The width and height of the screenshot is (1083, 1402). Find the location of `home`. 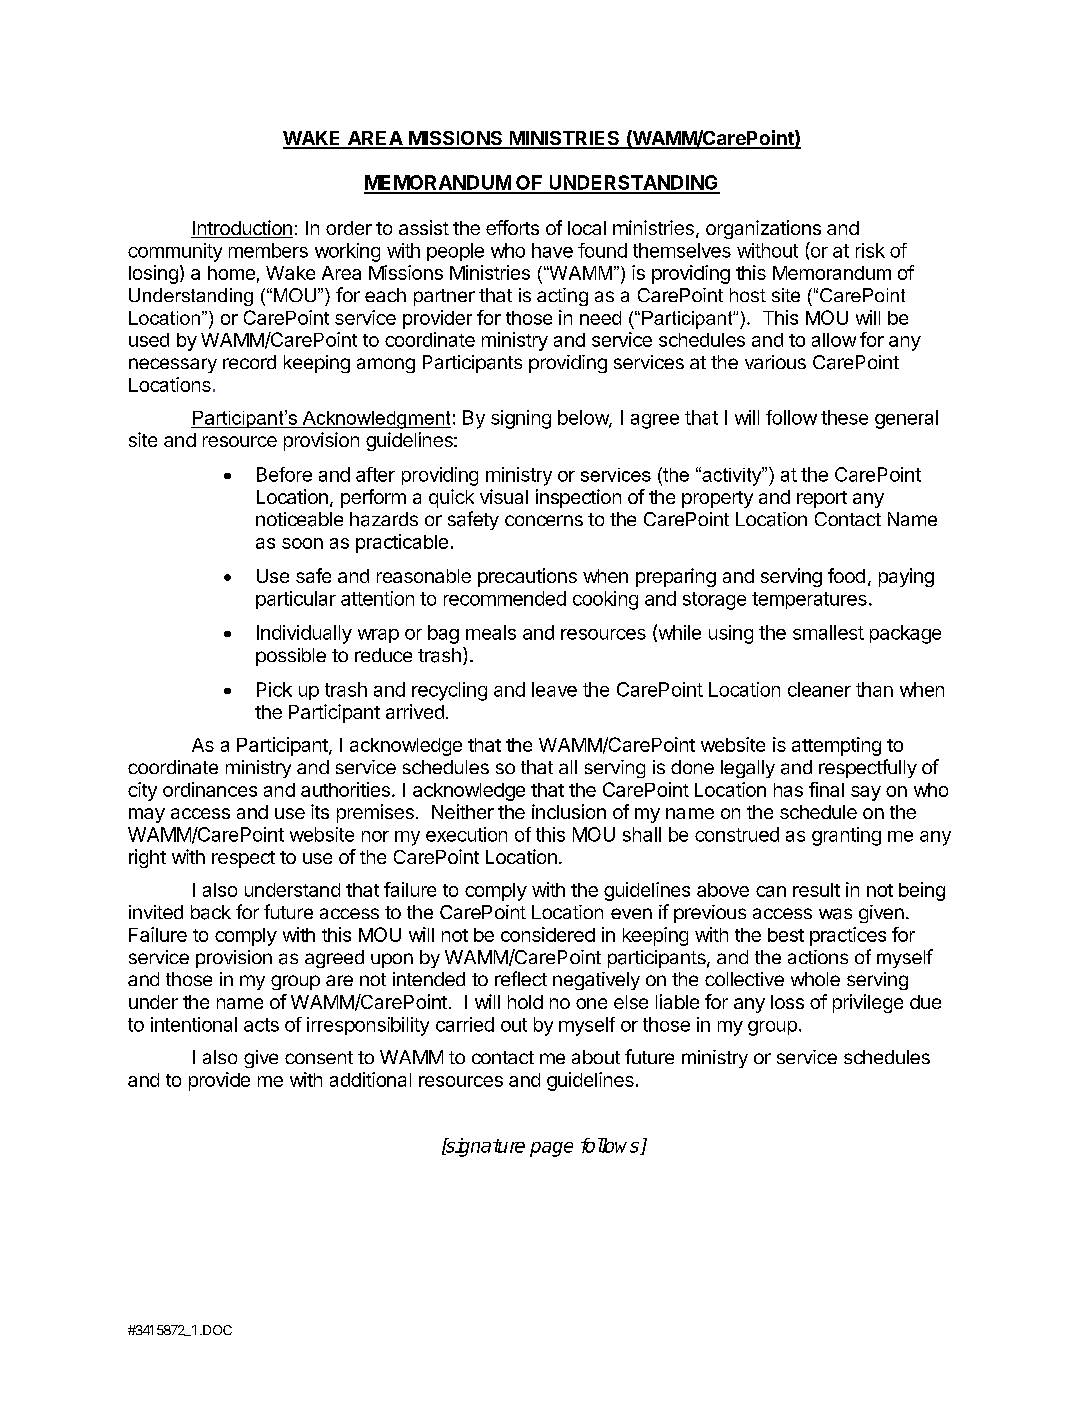

home is located at coordinates (231, 273).
